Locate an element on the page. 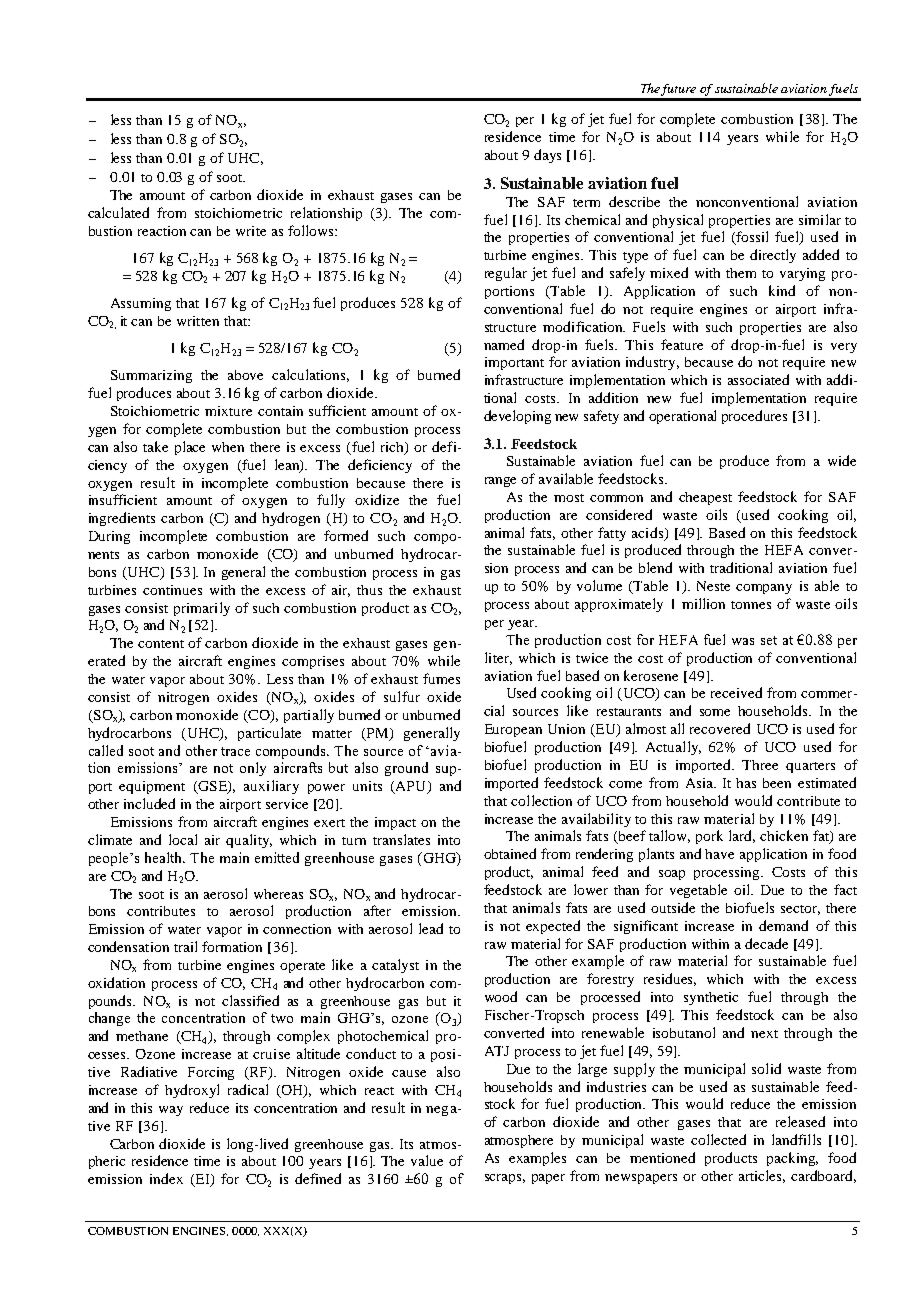 The image size is (924, 1308). calculated is located at coordinates (118, 212).
